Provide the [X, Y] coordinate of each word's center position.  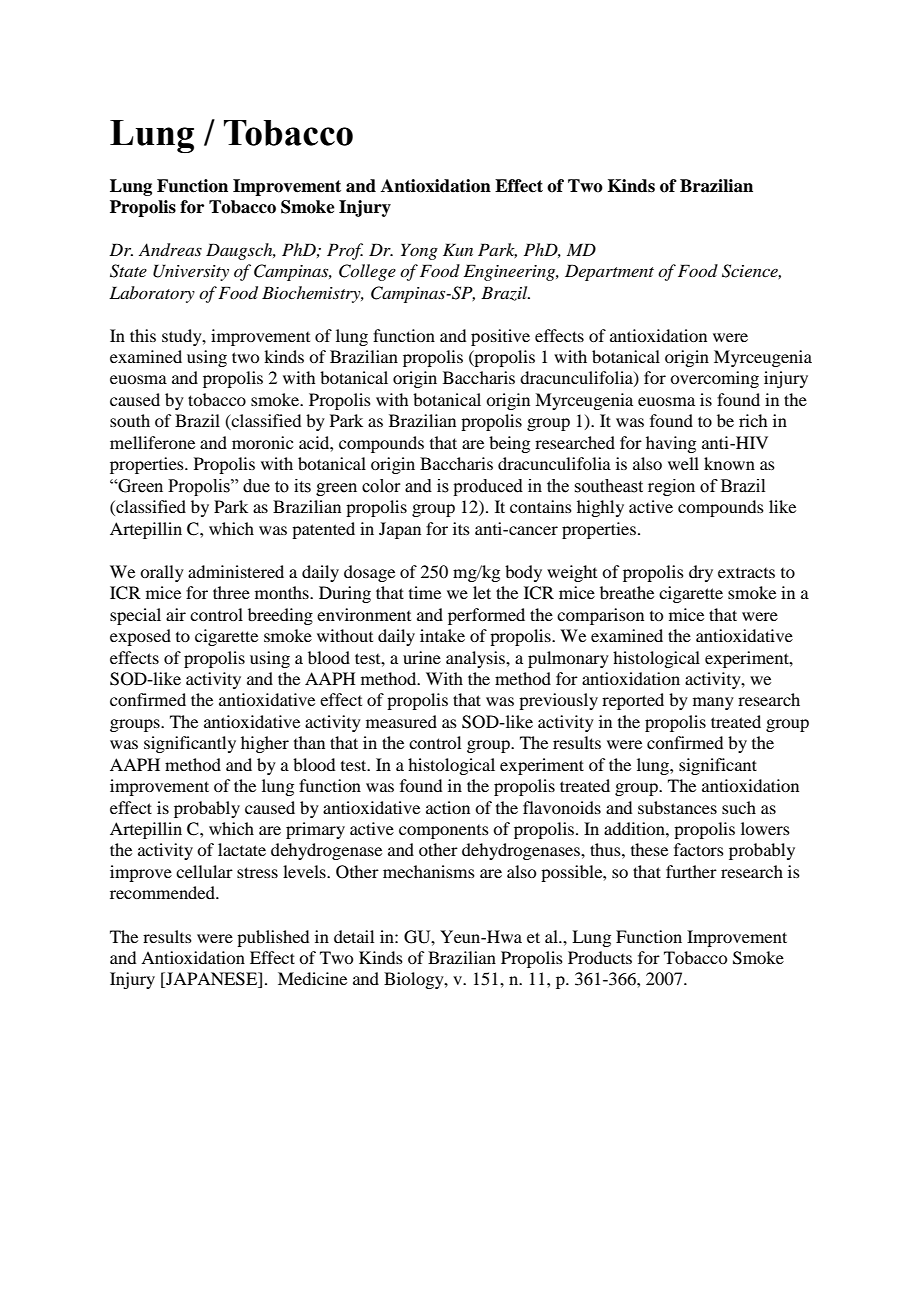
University [191, 272]
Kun [458, 249]
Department [609, 272]
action [448, 807]
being [509, 444]
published [273, 938]
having [671, 444]
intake [442, 635]
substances [677, 807]
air [176, 614]
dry [701, 573]
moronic [262, 442]
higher [265, 744]
